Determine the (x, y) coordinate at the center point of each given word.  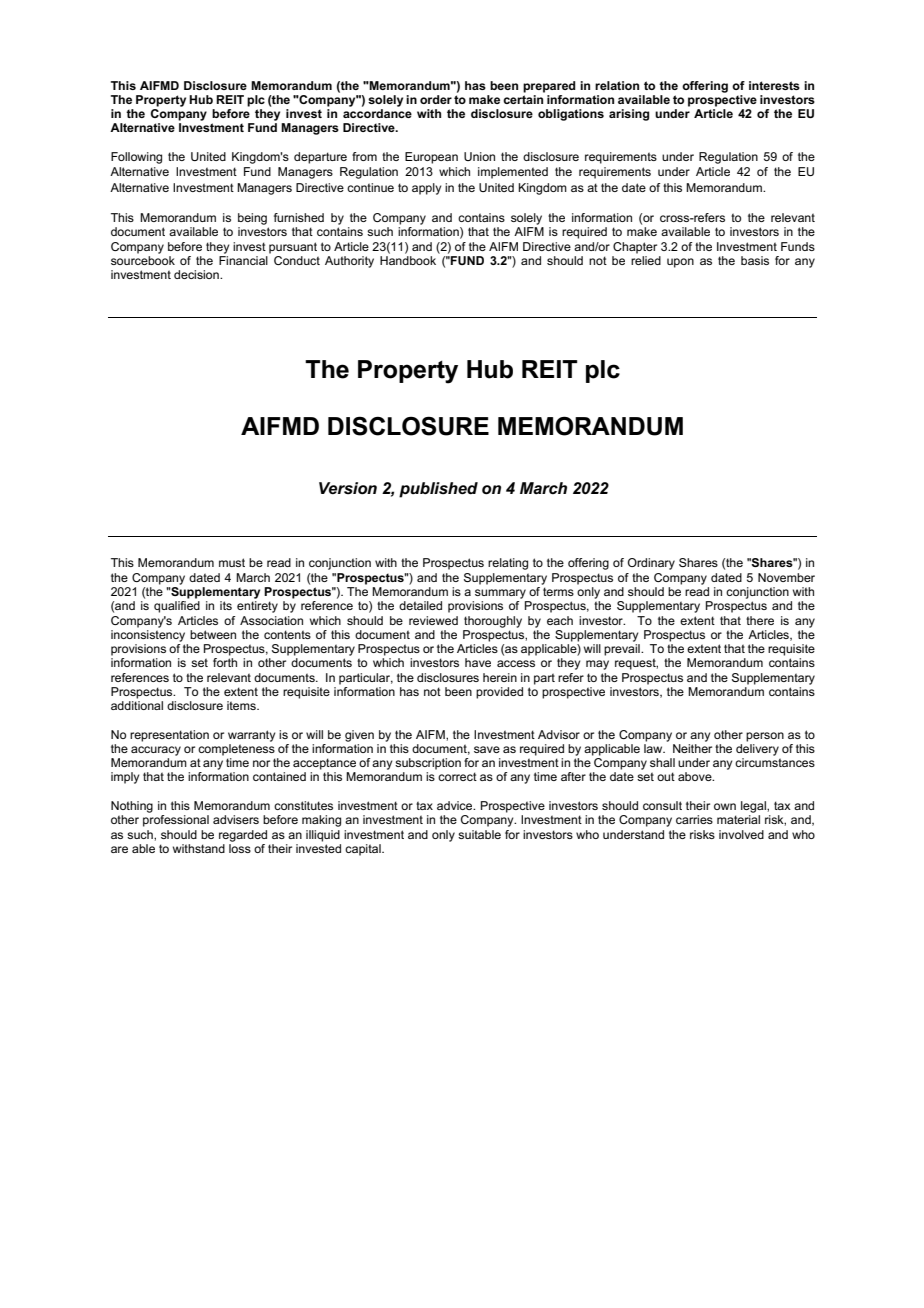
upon (680, 263)
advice (456, 805)
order (436, 99)
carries (694, 819)
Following (136, 158)
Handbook (408, 260)
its (226, 605)
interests (774, 85)
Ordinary (651, 564)
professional (176, 821)
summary (500, 594)
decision (197, 274)
